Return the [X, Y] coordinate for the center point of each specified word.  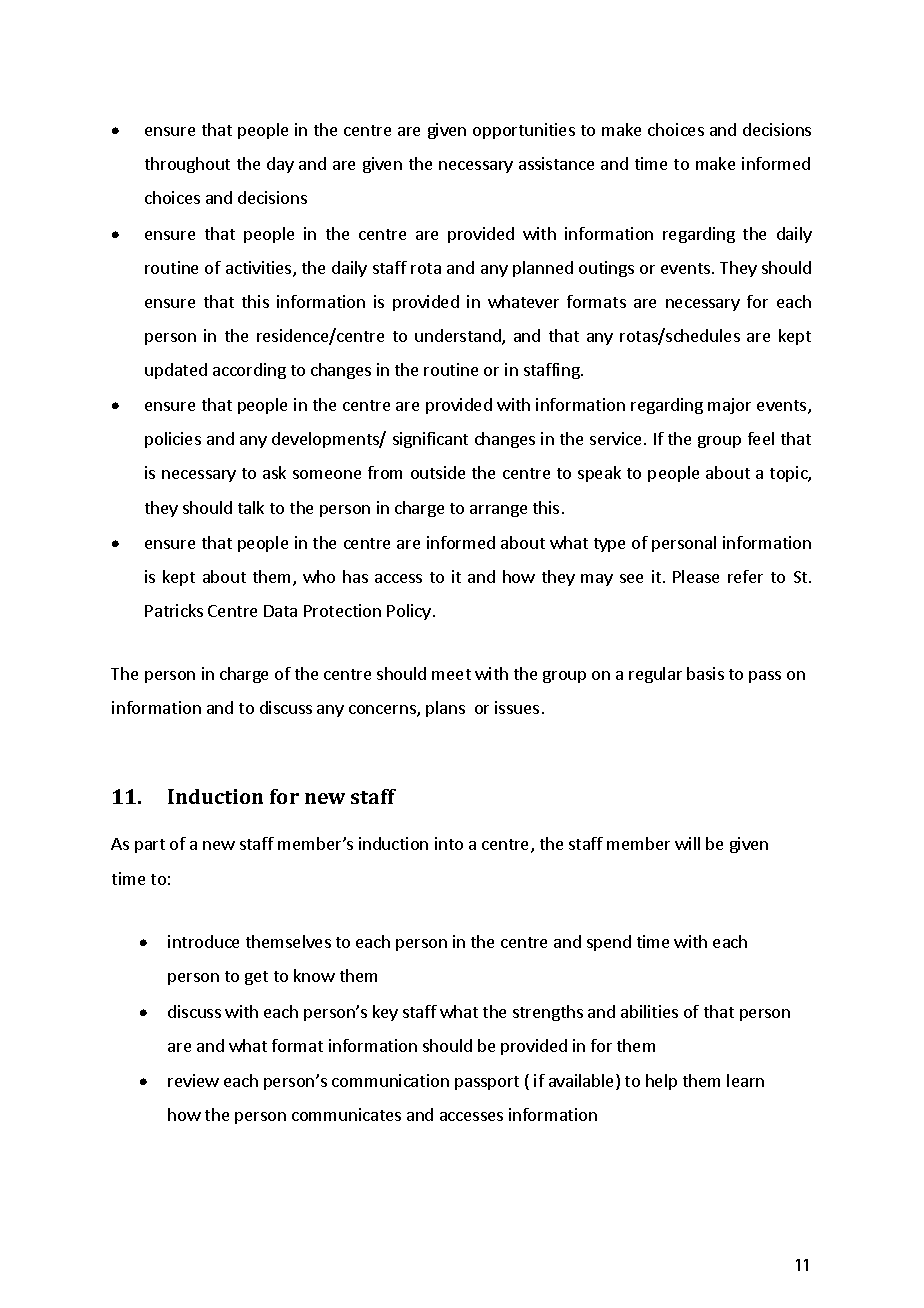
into [449, 843]
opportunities [524, 131]
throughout [187, 165]
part [150, 846]
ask [274, 472]
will [687, 843]
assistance [556, 163]
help [661, 1082]
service [615, 438]
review [193, 1080]
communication [390, 1080]
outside [438, 472]
